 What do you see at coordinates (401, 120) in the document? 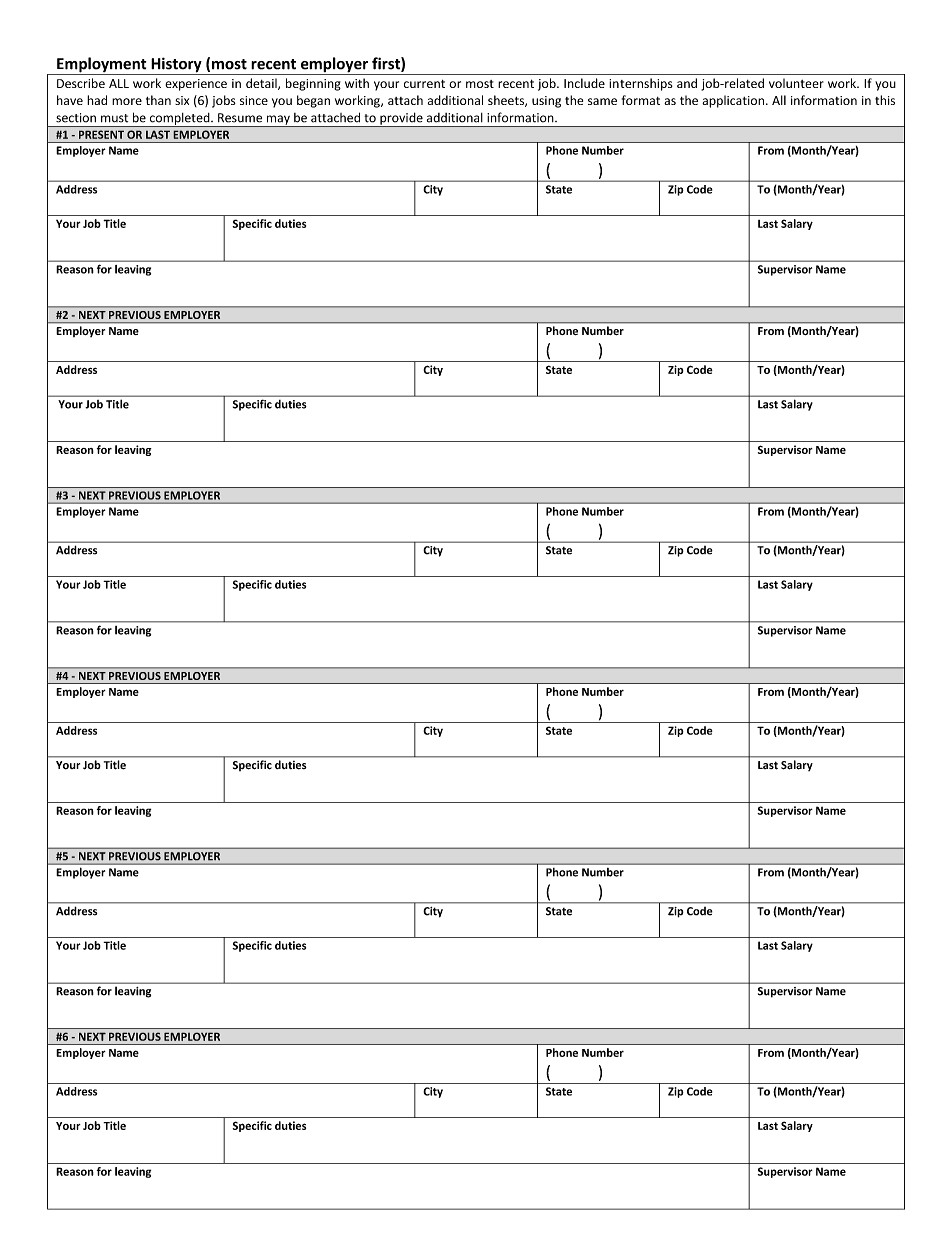
I see `provide` at bounding box center [401, 120].
